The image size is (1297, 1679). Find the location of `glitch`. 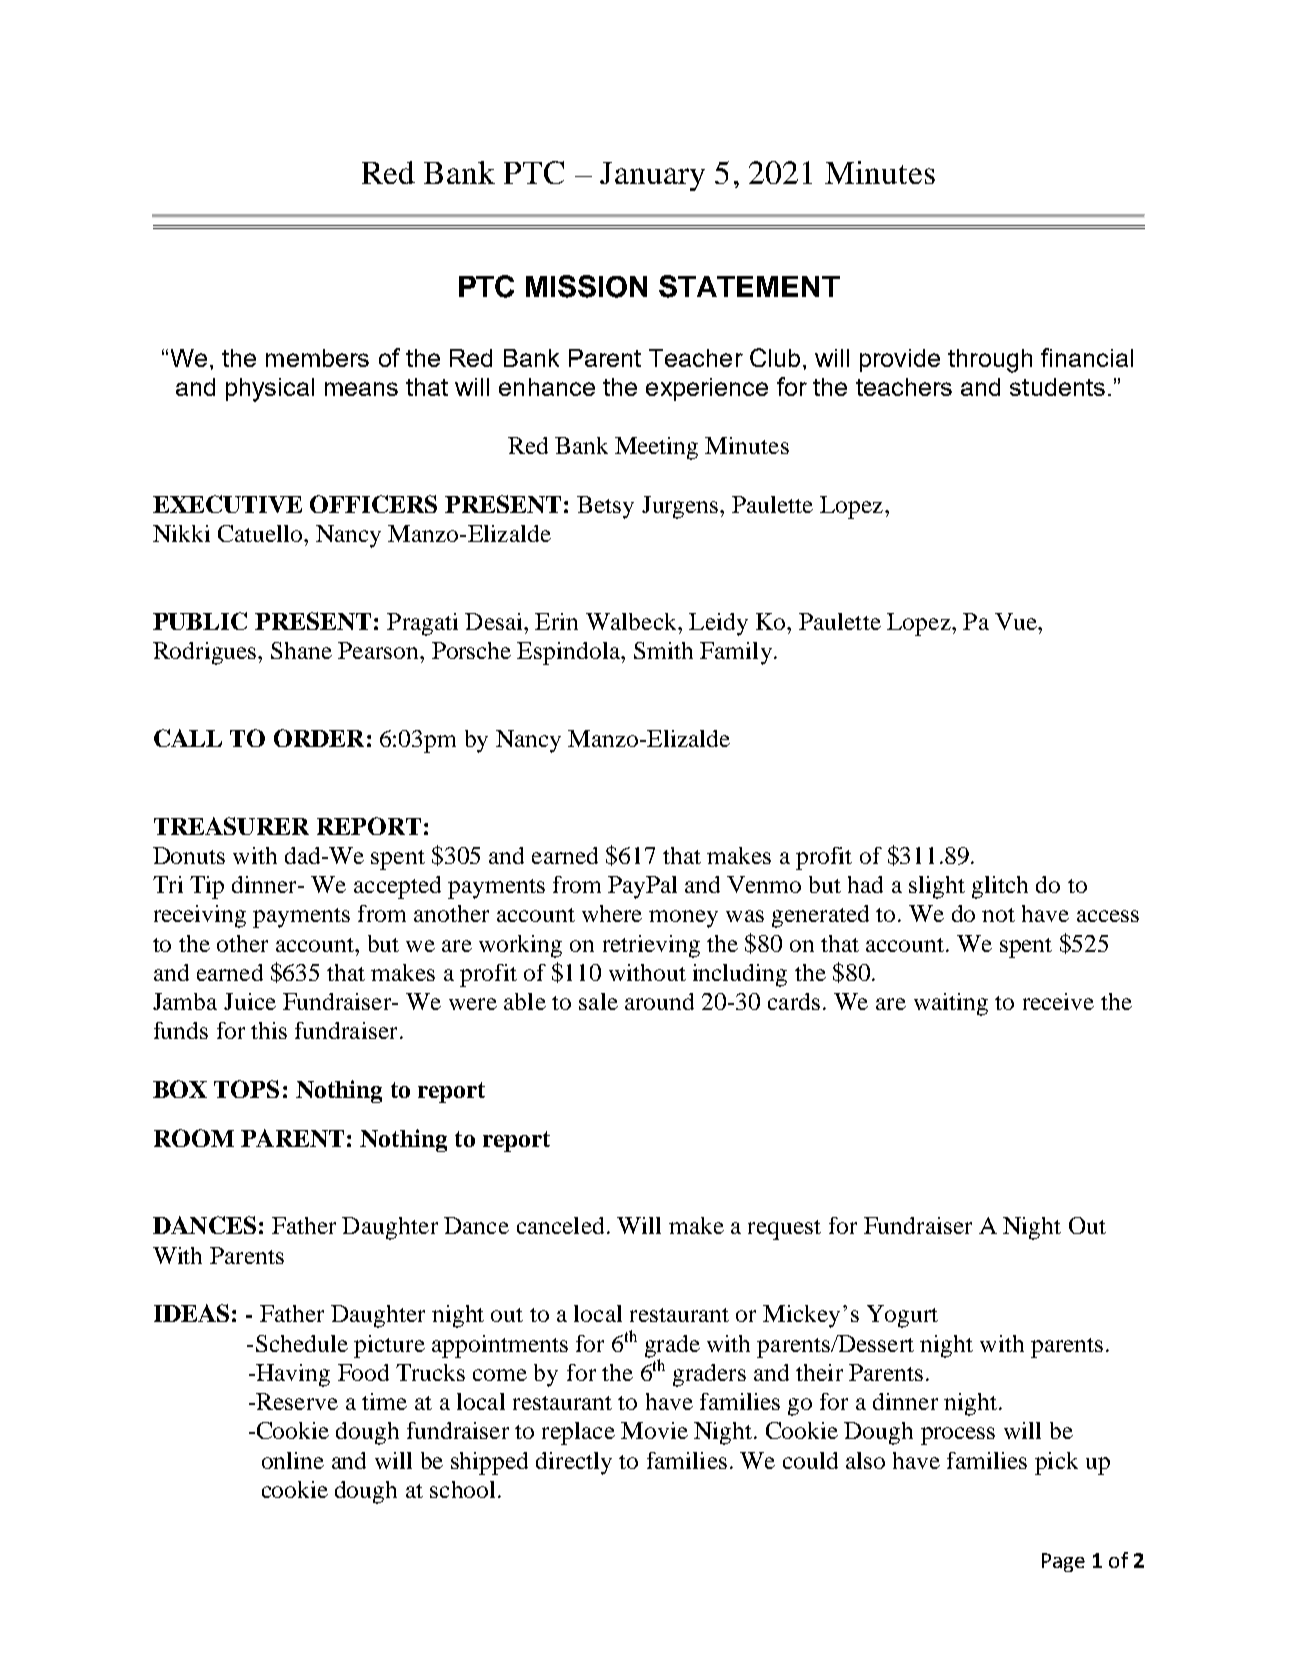

glitch is located at coordinates (1000, 887).
